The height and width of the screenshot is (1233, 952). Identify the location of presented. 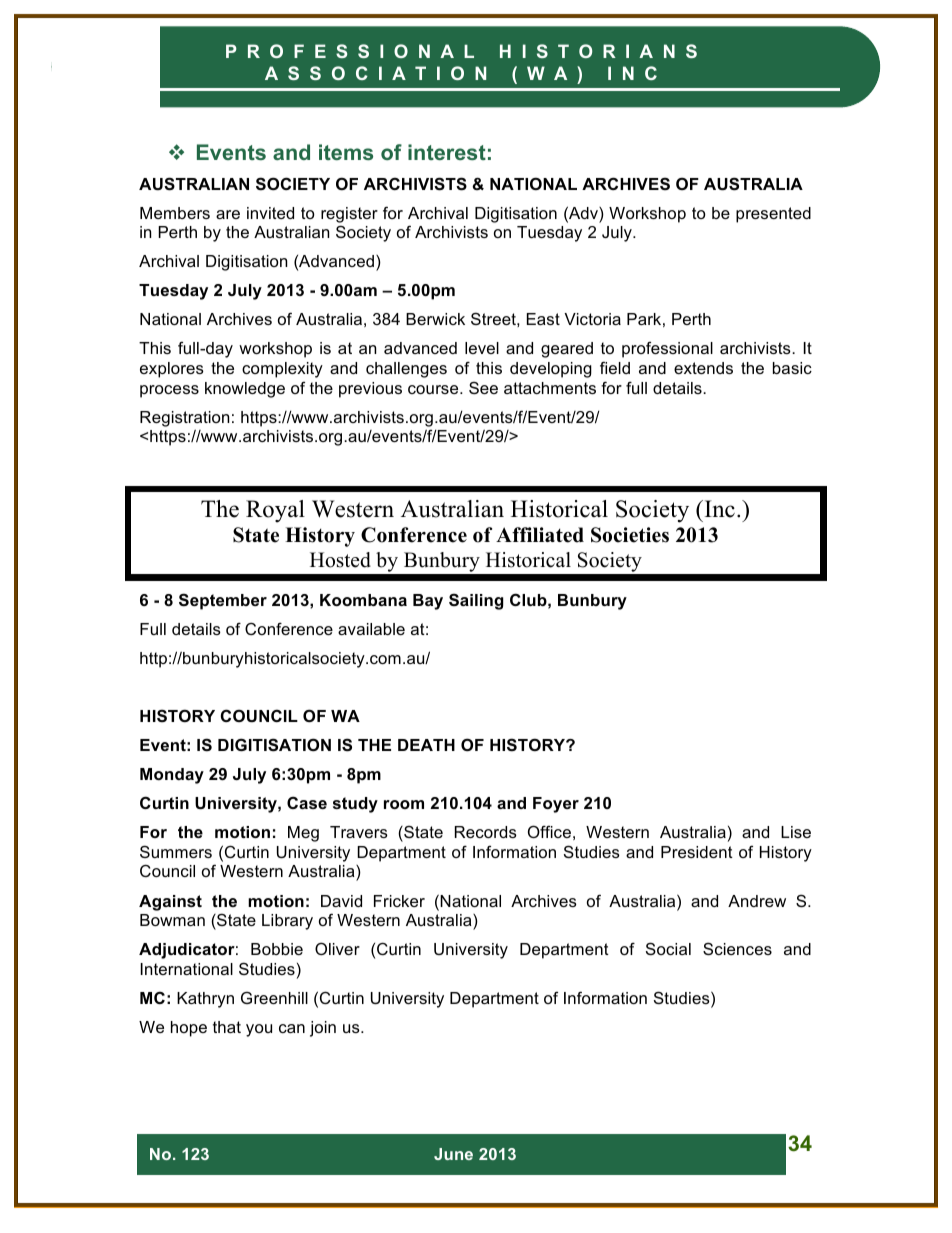
(773, 215).
